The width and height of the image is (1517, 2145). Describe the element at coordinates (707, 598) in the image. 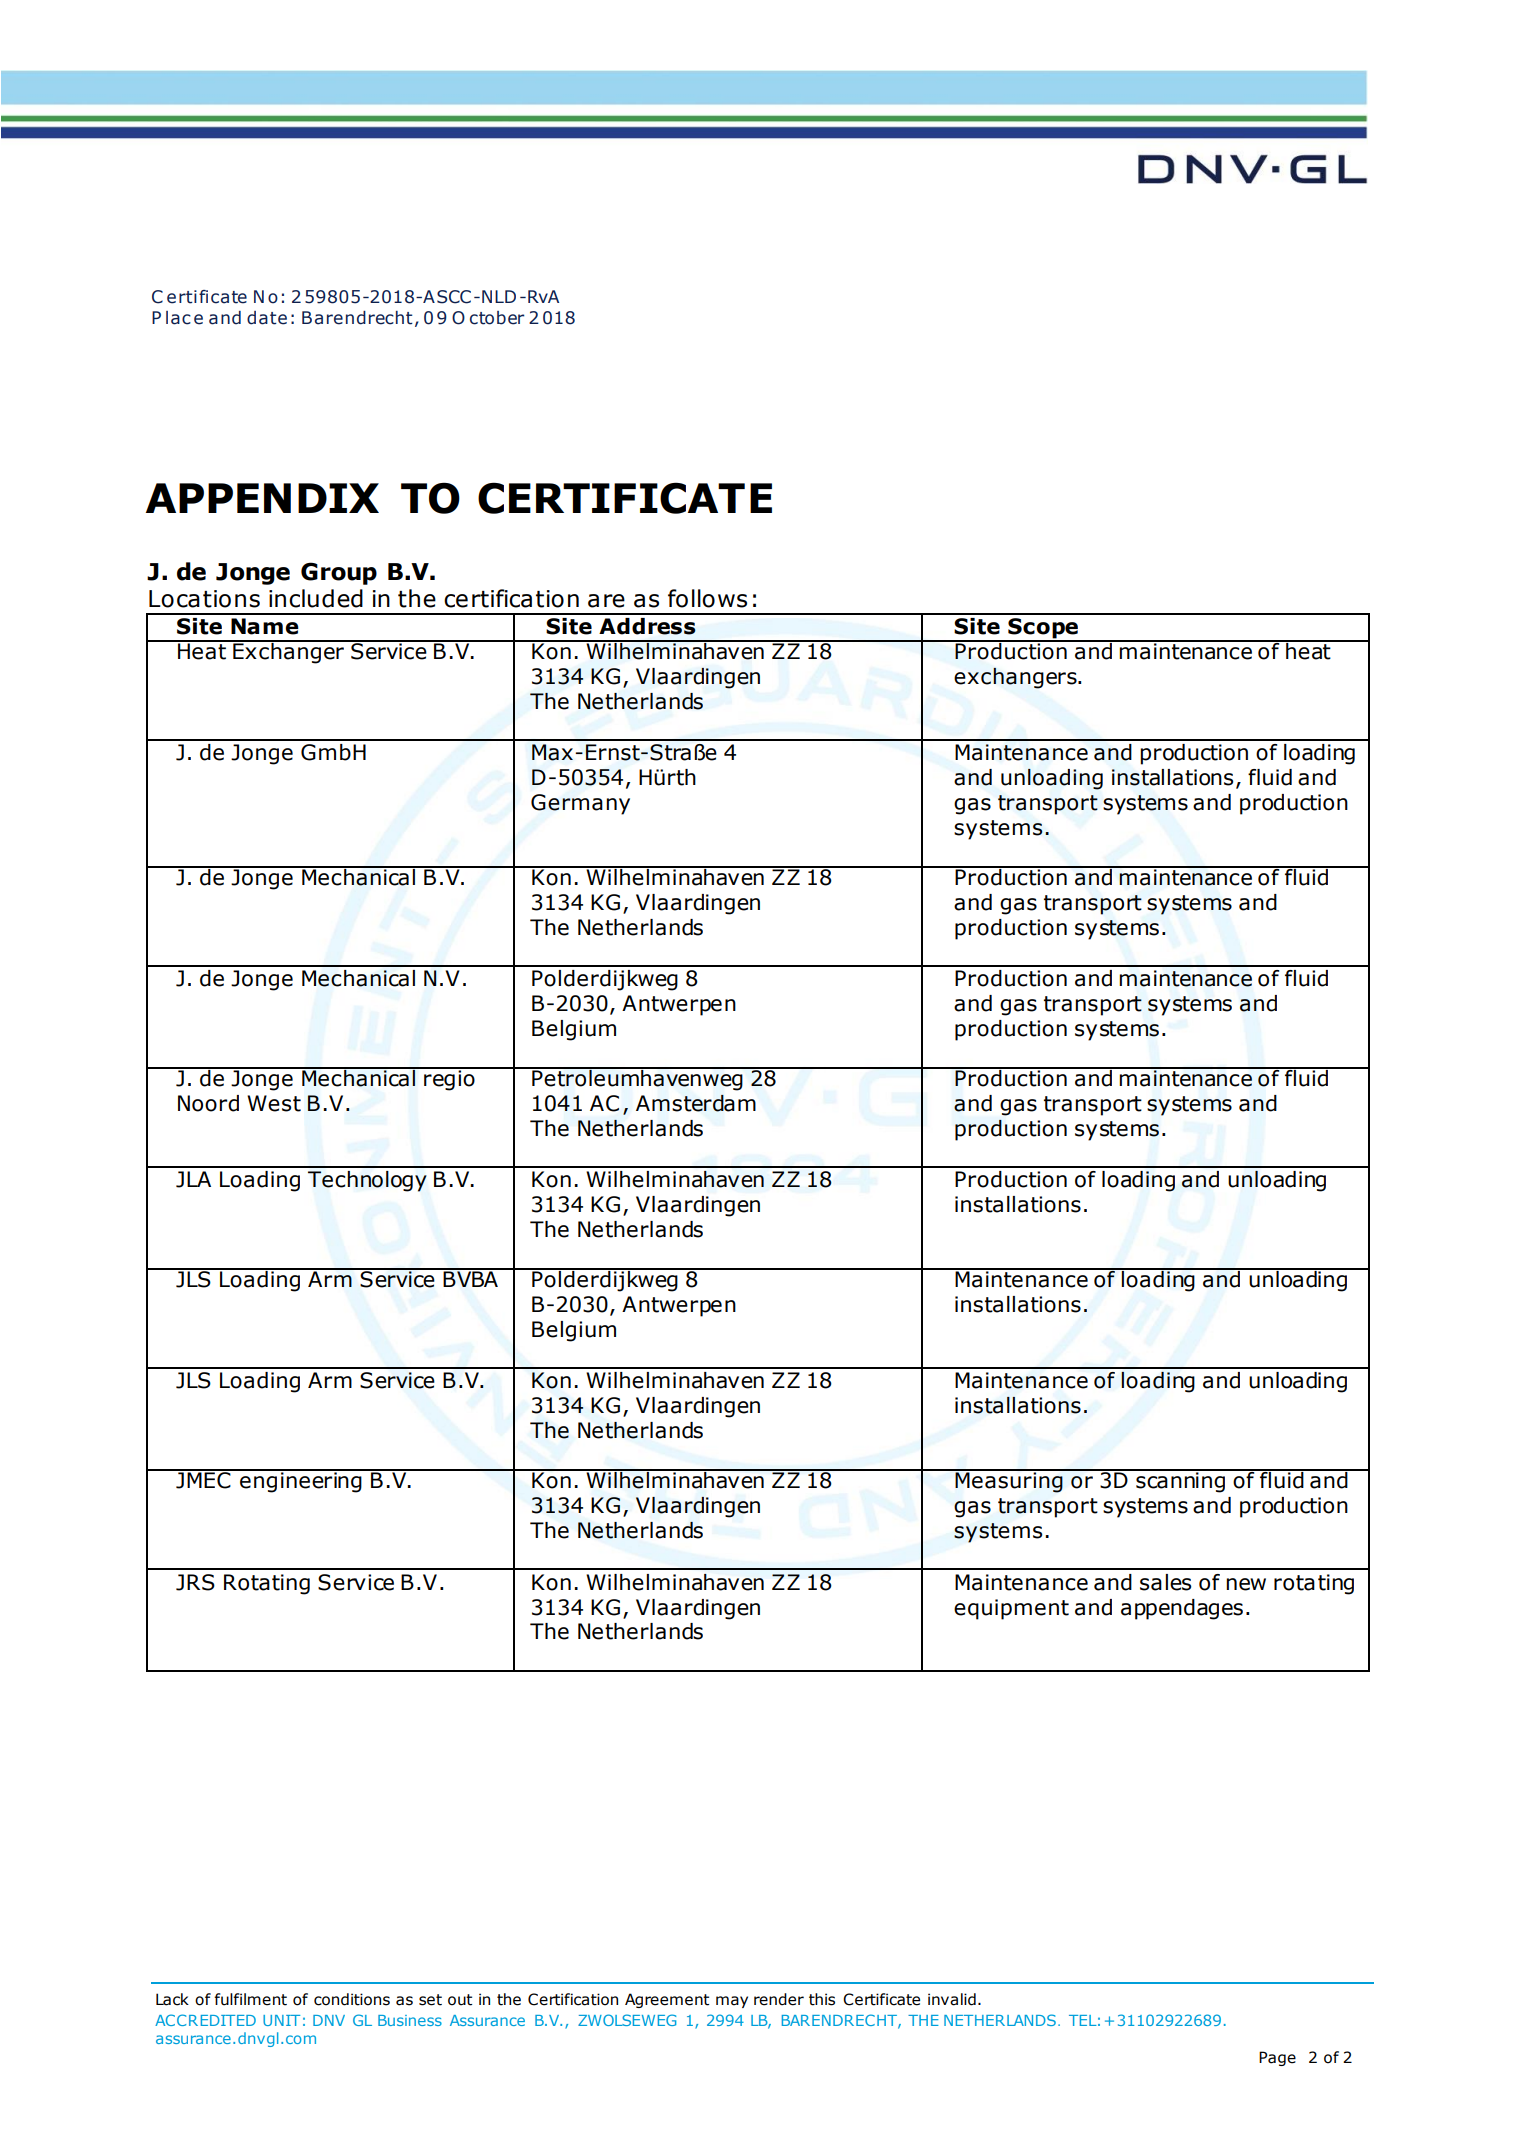

I see `follows` at that location.
